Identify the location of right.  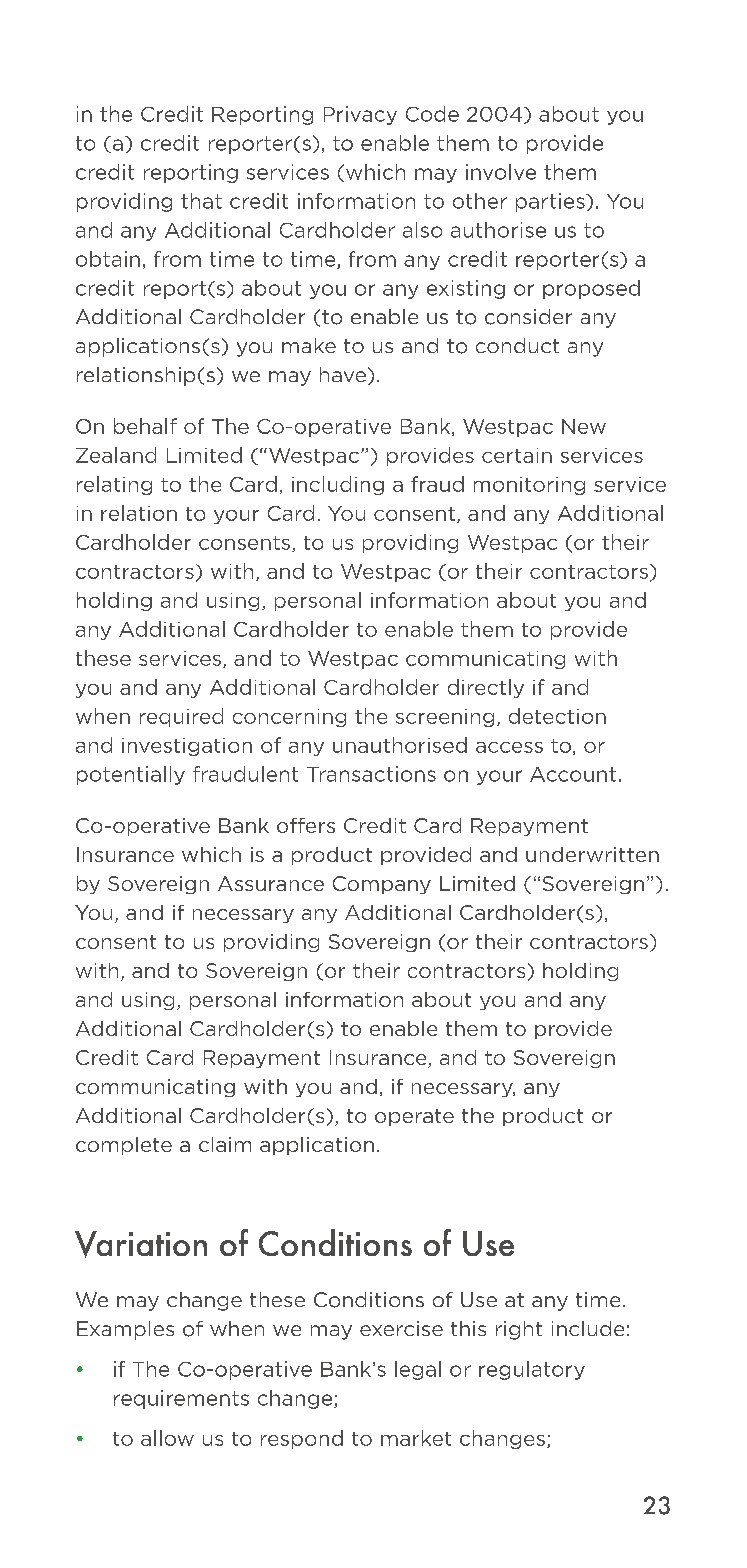
(519, 1330).
